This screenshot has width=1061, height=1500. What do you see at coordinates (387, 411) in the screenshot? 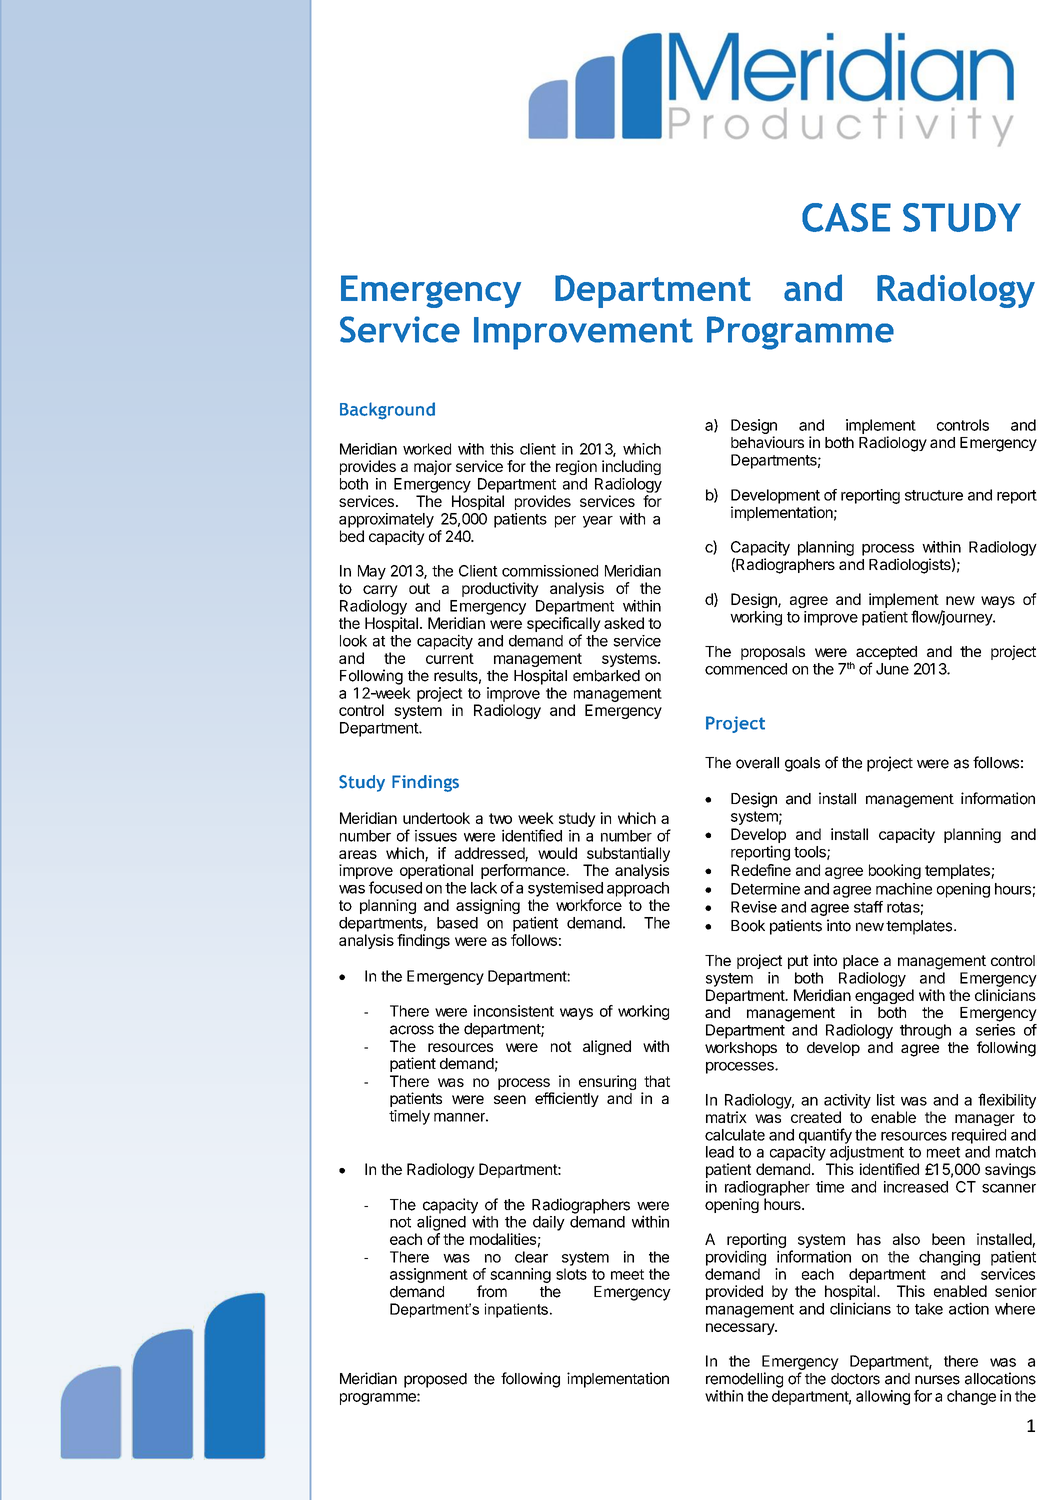
I see `Background` at bounding box center [387, 411].
